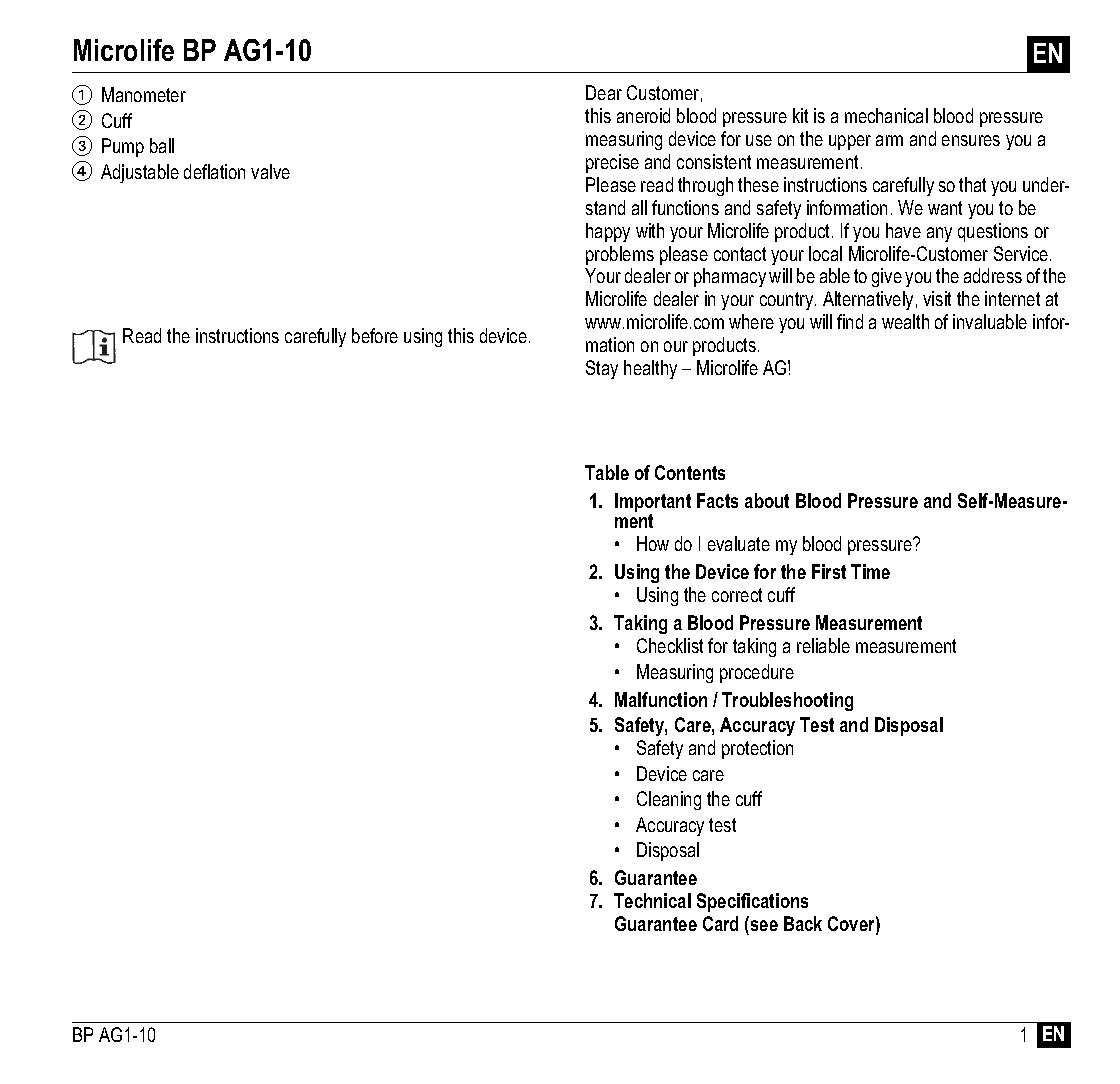 This screenshot has height=1084, width=1120. Describe the element at coordinates (375, 335) in the screenshot. I see `before` at that location.
